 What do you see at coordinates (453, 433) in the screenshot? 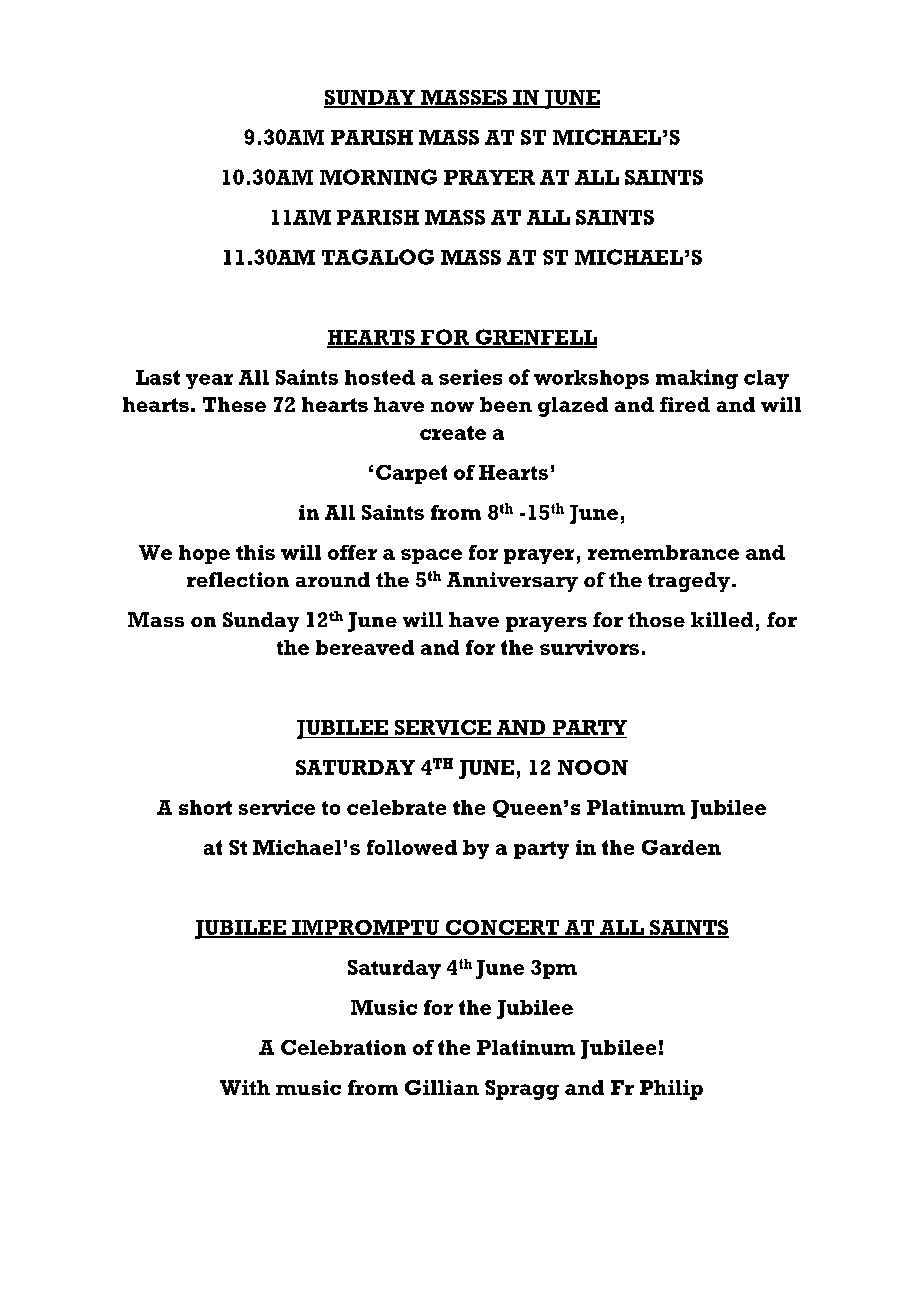
I see `create` at bounding box center [453, 433].
